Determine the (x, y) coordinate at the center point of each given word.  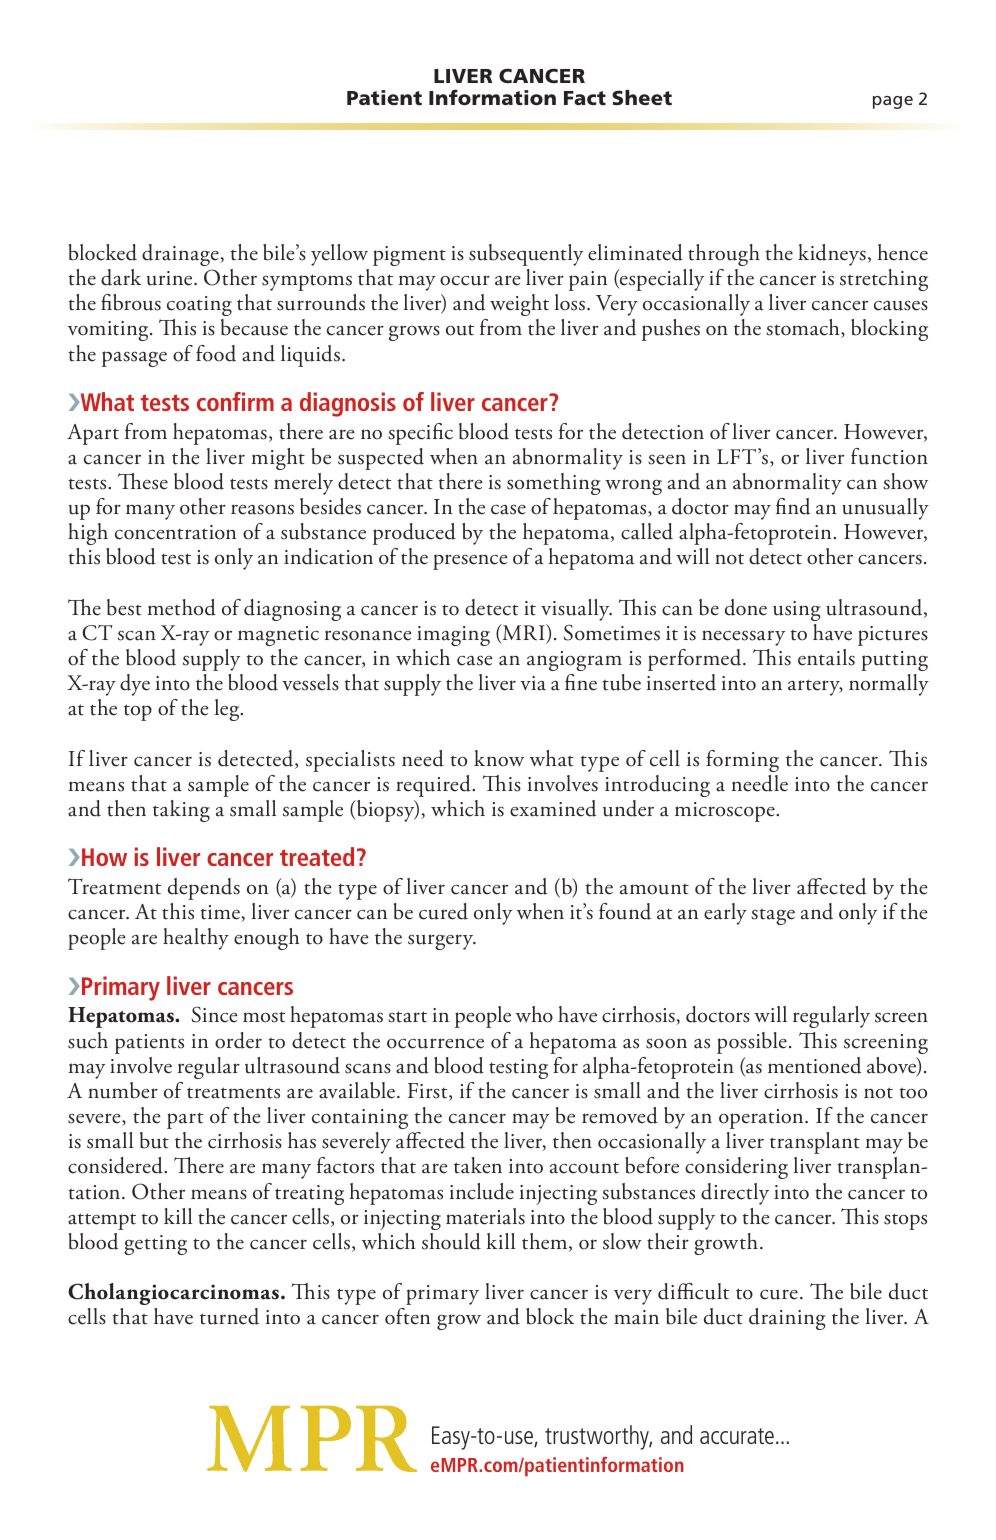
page (893, 102)
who (534, 1014)
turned (229, 1316)
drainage (181, 255)
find (793, 506)
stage (773, 917)
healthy (196, 939)
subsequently (526, 255)
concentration (175, 532)
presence (470, 562)
